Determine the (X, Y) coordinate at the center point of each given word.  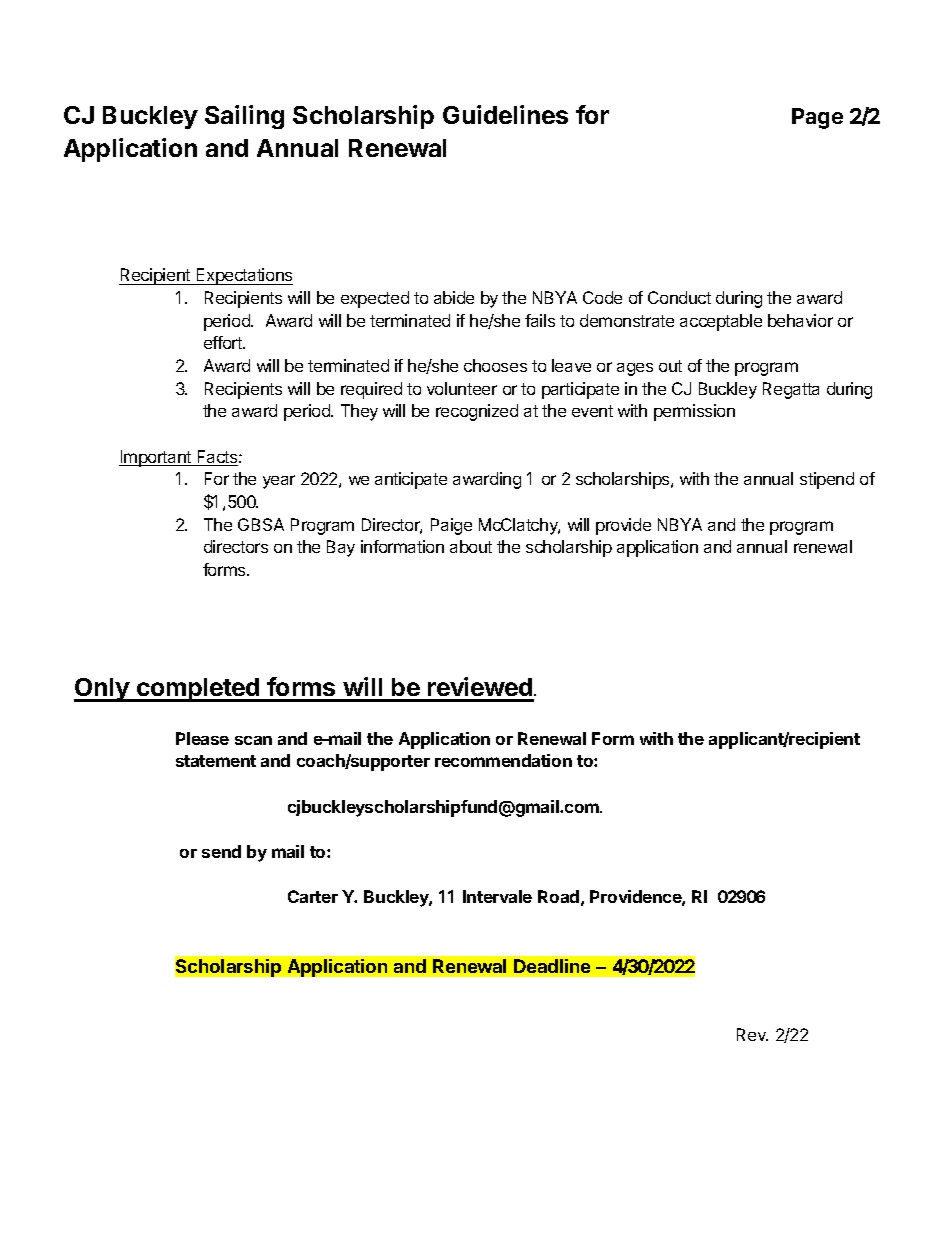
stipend (827, 480)
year (279, 482)
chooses (495, 365)
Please (202, 738)
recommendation (503, 760)
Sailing (244, 117)
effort (224, 342)
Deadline (552, 966)
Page (817, 118)
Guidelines (505, 114)
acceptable (721, 322)
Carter (313, 896)
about (471, 546)
